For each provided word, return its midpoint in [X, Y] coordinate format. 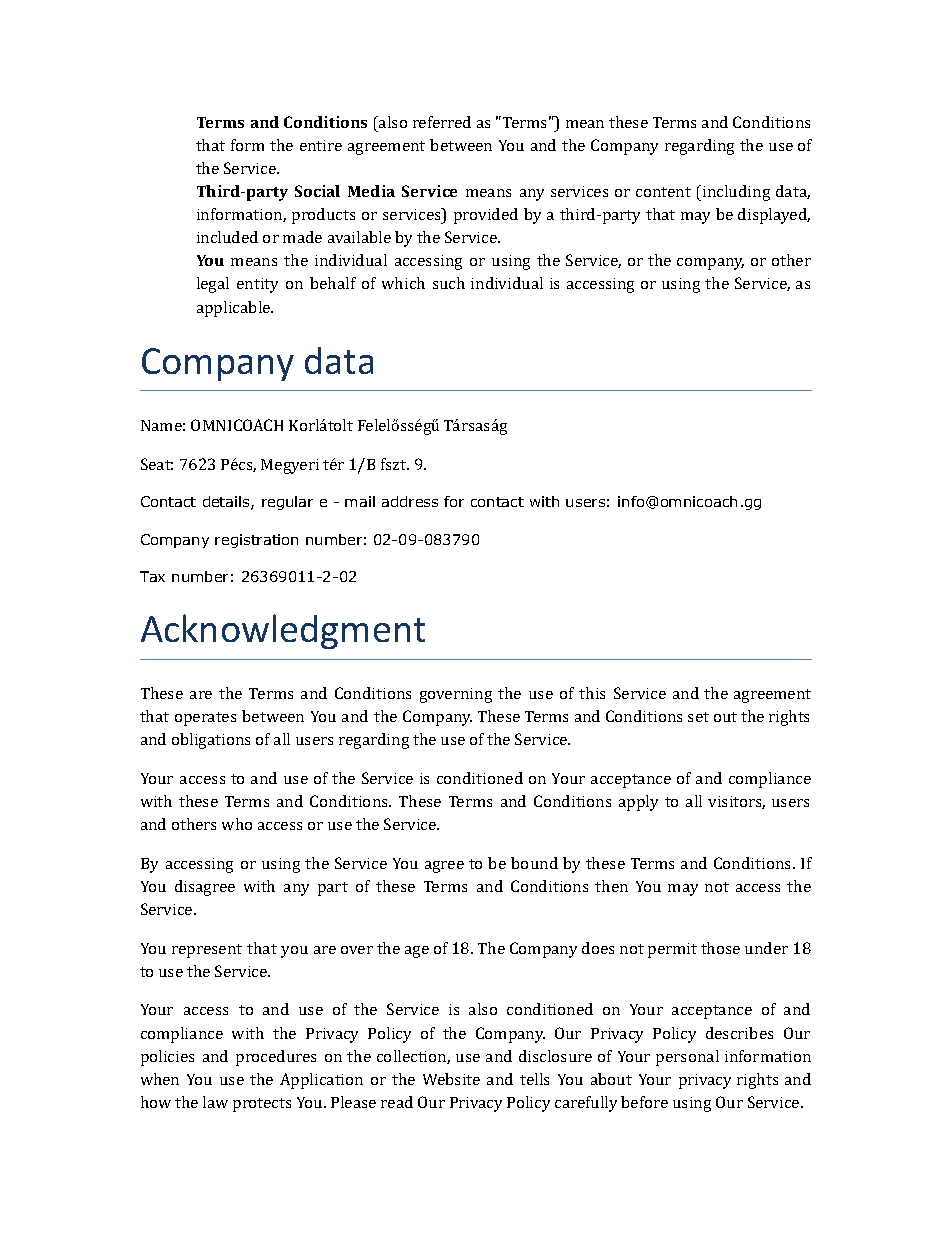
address [410, 501]
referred [442, 122]
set [698, 717]
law [215, 1102]
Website [451, 1079]
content [663, 192]
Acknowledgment [283, 631]
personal [687, 1058]
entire [321, 145]
